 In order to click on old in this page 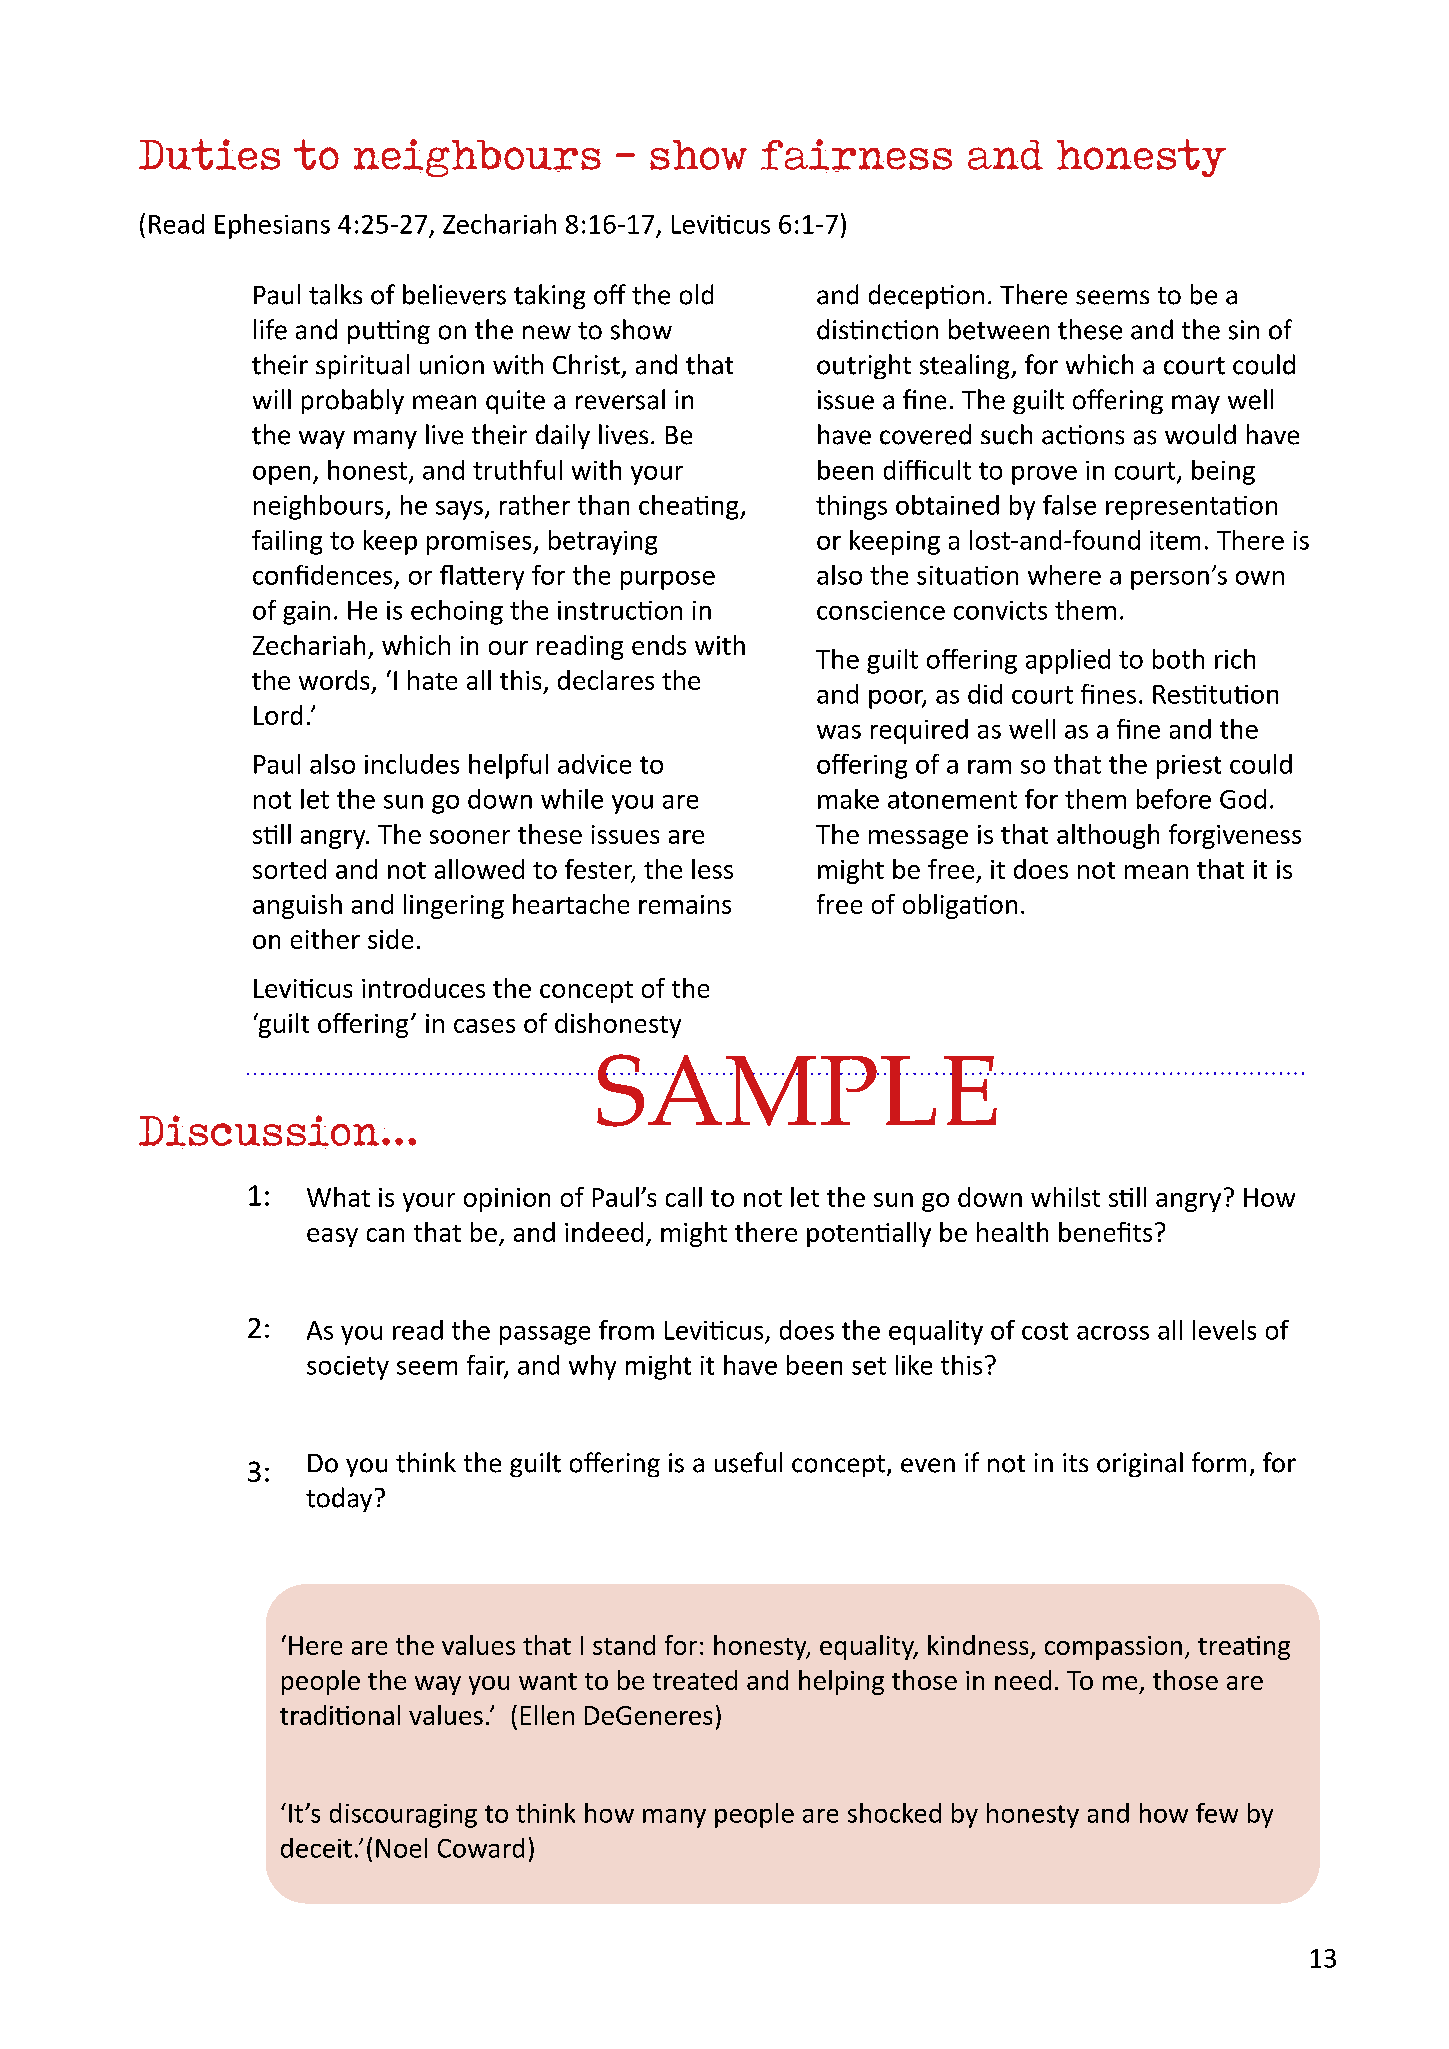, I will do `click(696, 294)`.
